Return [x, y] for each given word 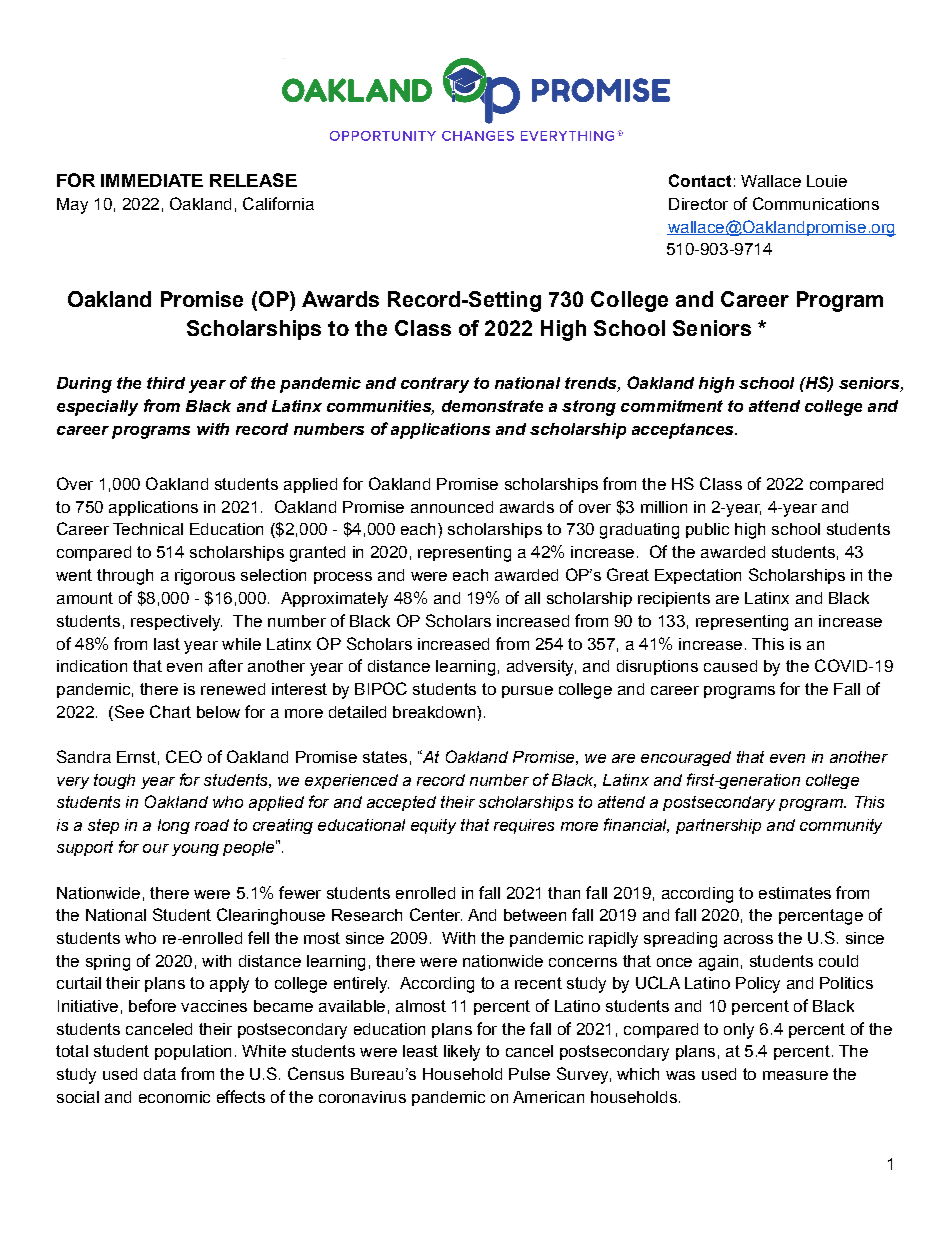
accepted [401, 803]
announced [452, 507]
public [707, 530]
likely [462, 1053]
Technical [148, 529]
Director [698, 204]
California [278, 203]
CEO [184, 756]
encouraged [686, 758]
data [160, 1074]
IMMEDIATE [152, 180]
